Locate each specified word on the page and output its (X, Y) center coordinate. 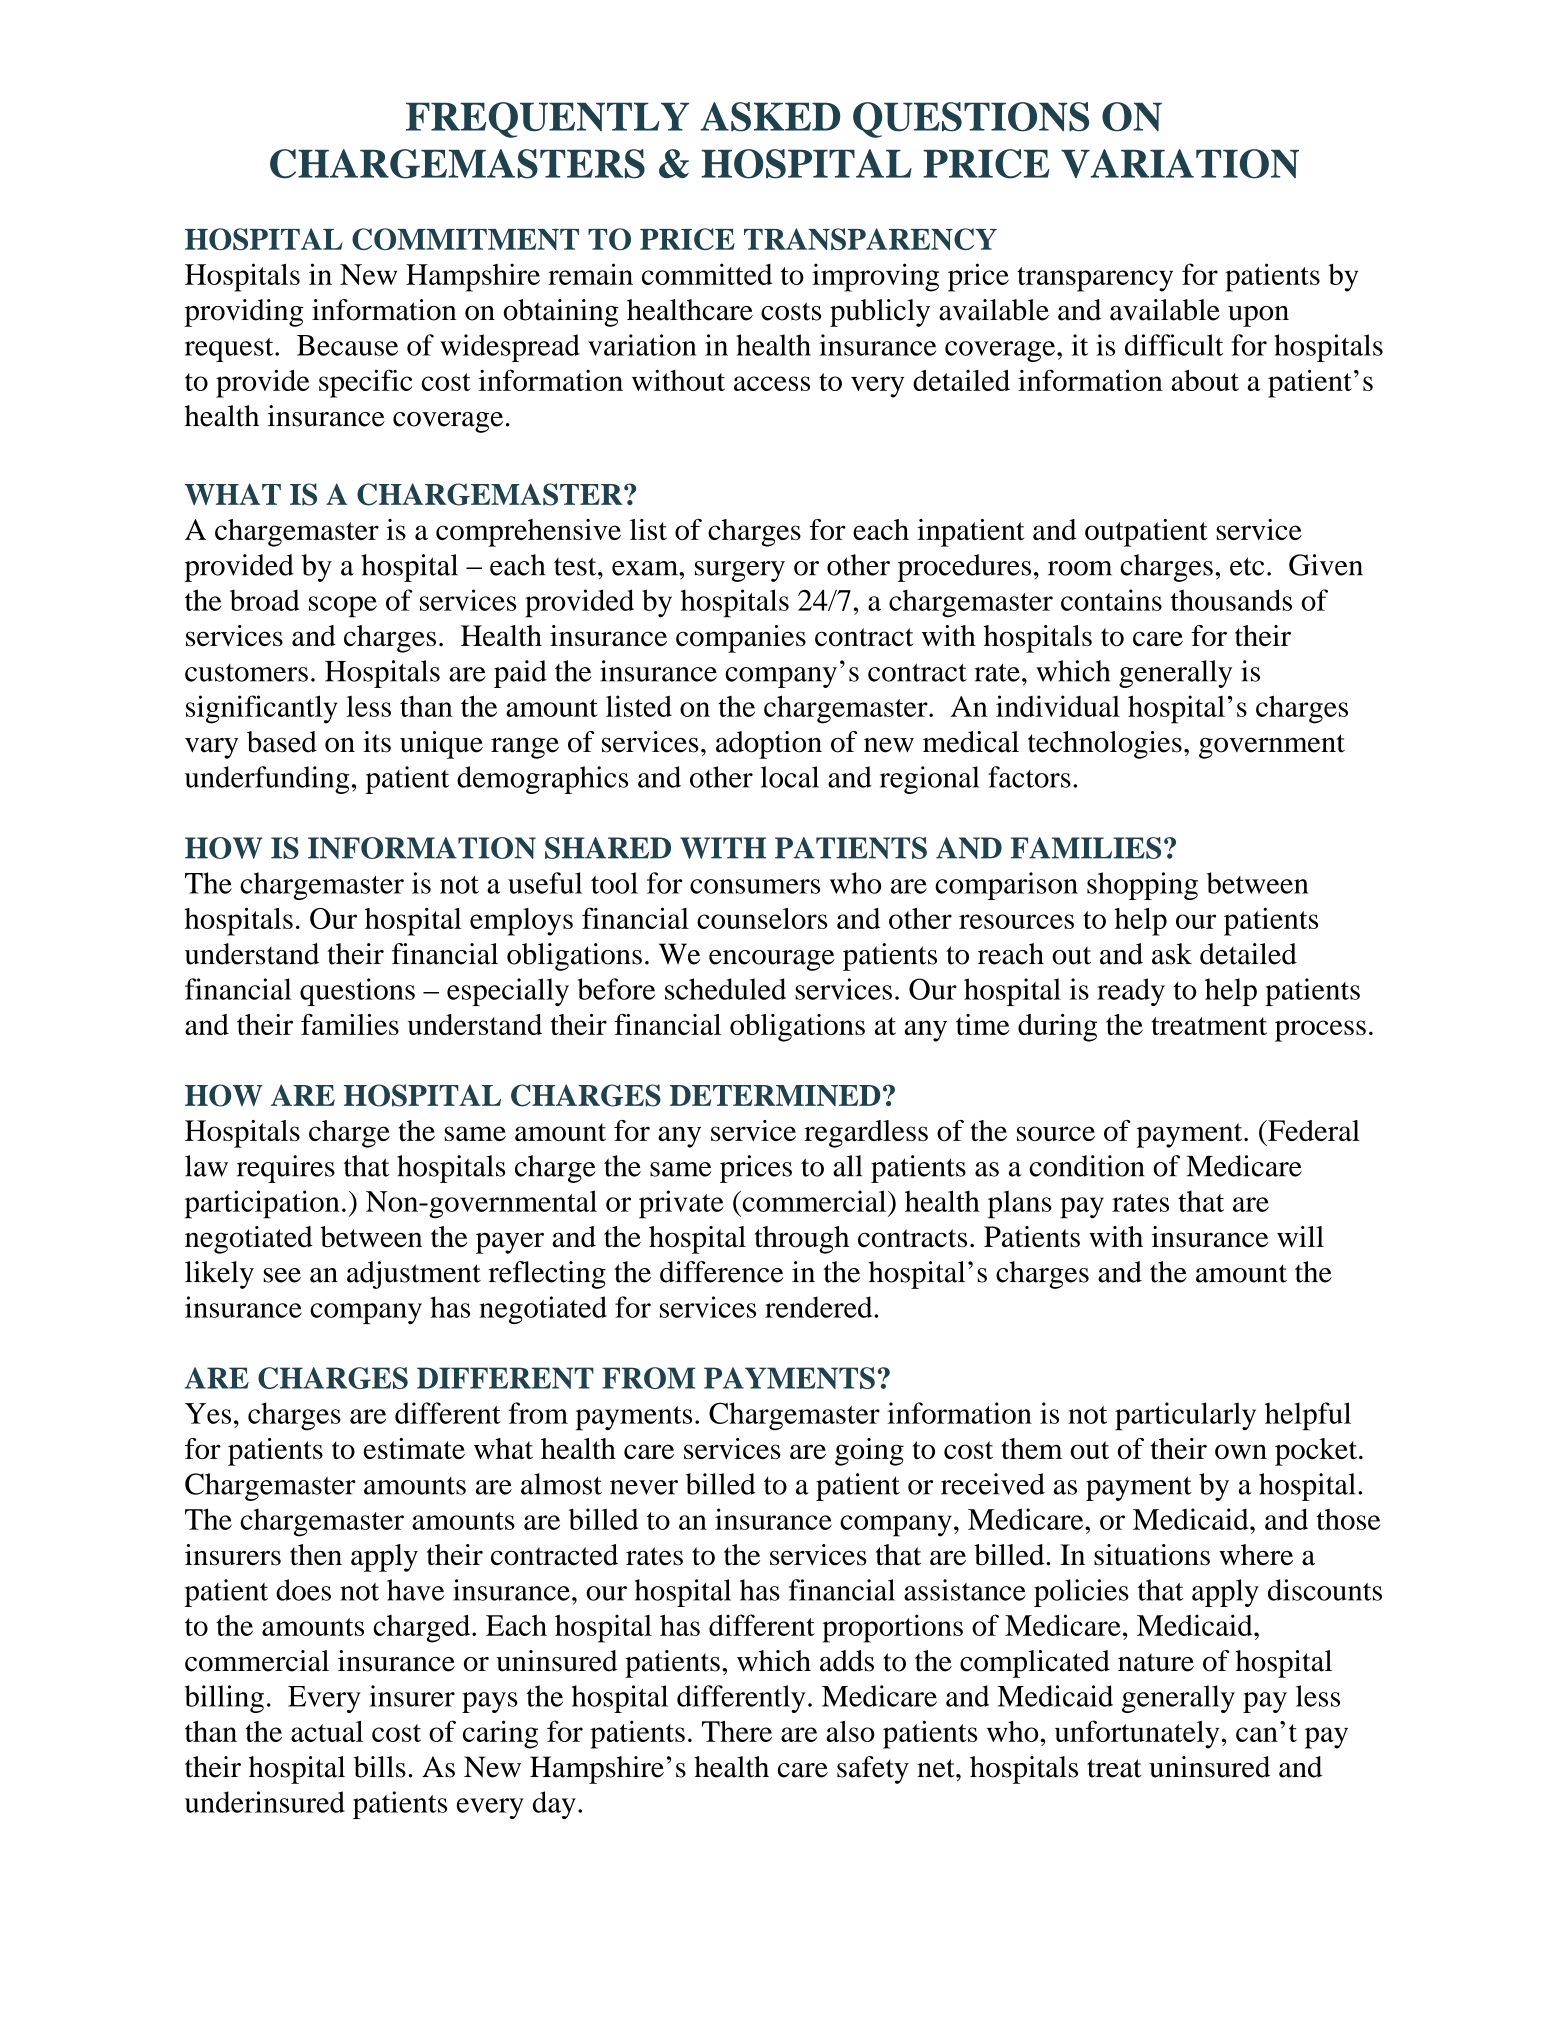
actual (327, 1731)
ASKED (770, 117)
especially (508, 992)
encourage (772, 960)
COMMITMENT (465, 239)
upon (1258, 316)
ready (1131, 992)
